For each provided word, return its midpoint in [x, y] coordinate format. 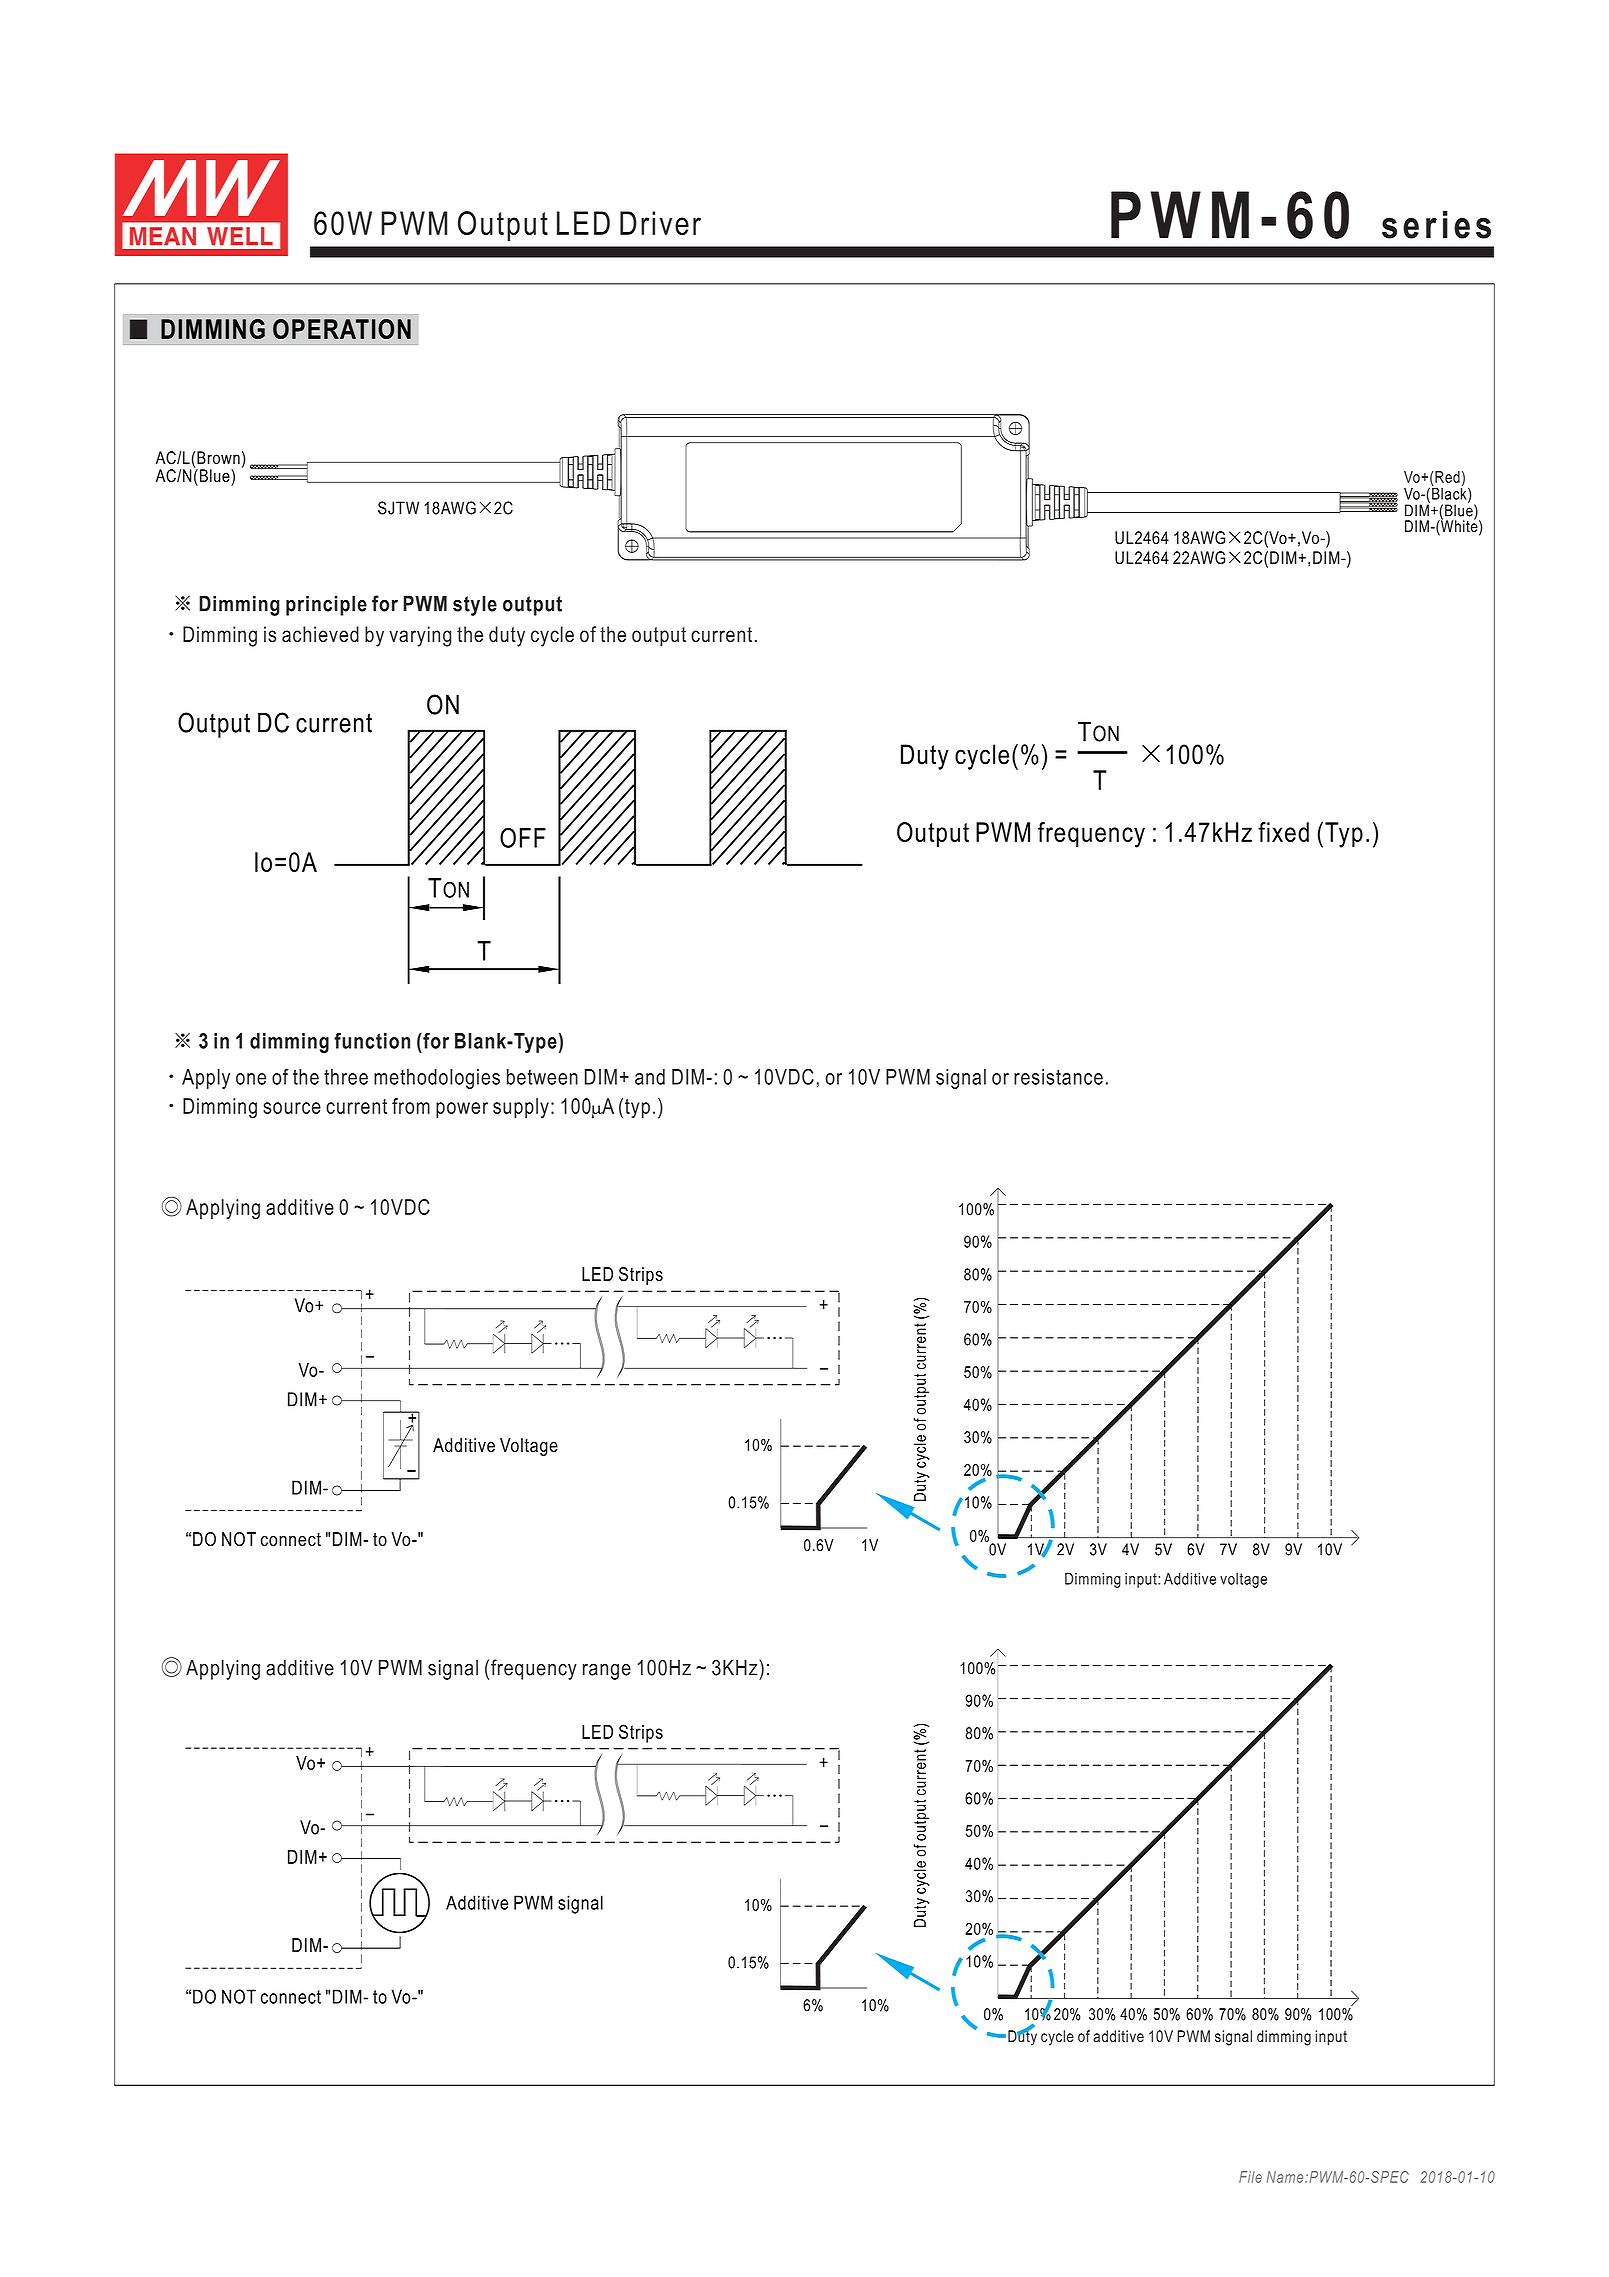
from [411, 1106]
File [1250, 2177]
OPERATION [342, 329]
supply [521, 1108]
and [650, 1077]
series [1436, 225]
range [607, 1671]
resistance [1058, 1077]
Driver [660, 223]
